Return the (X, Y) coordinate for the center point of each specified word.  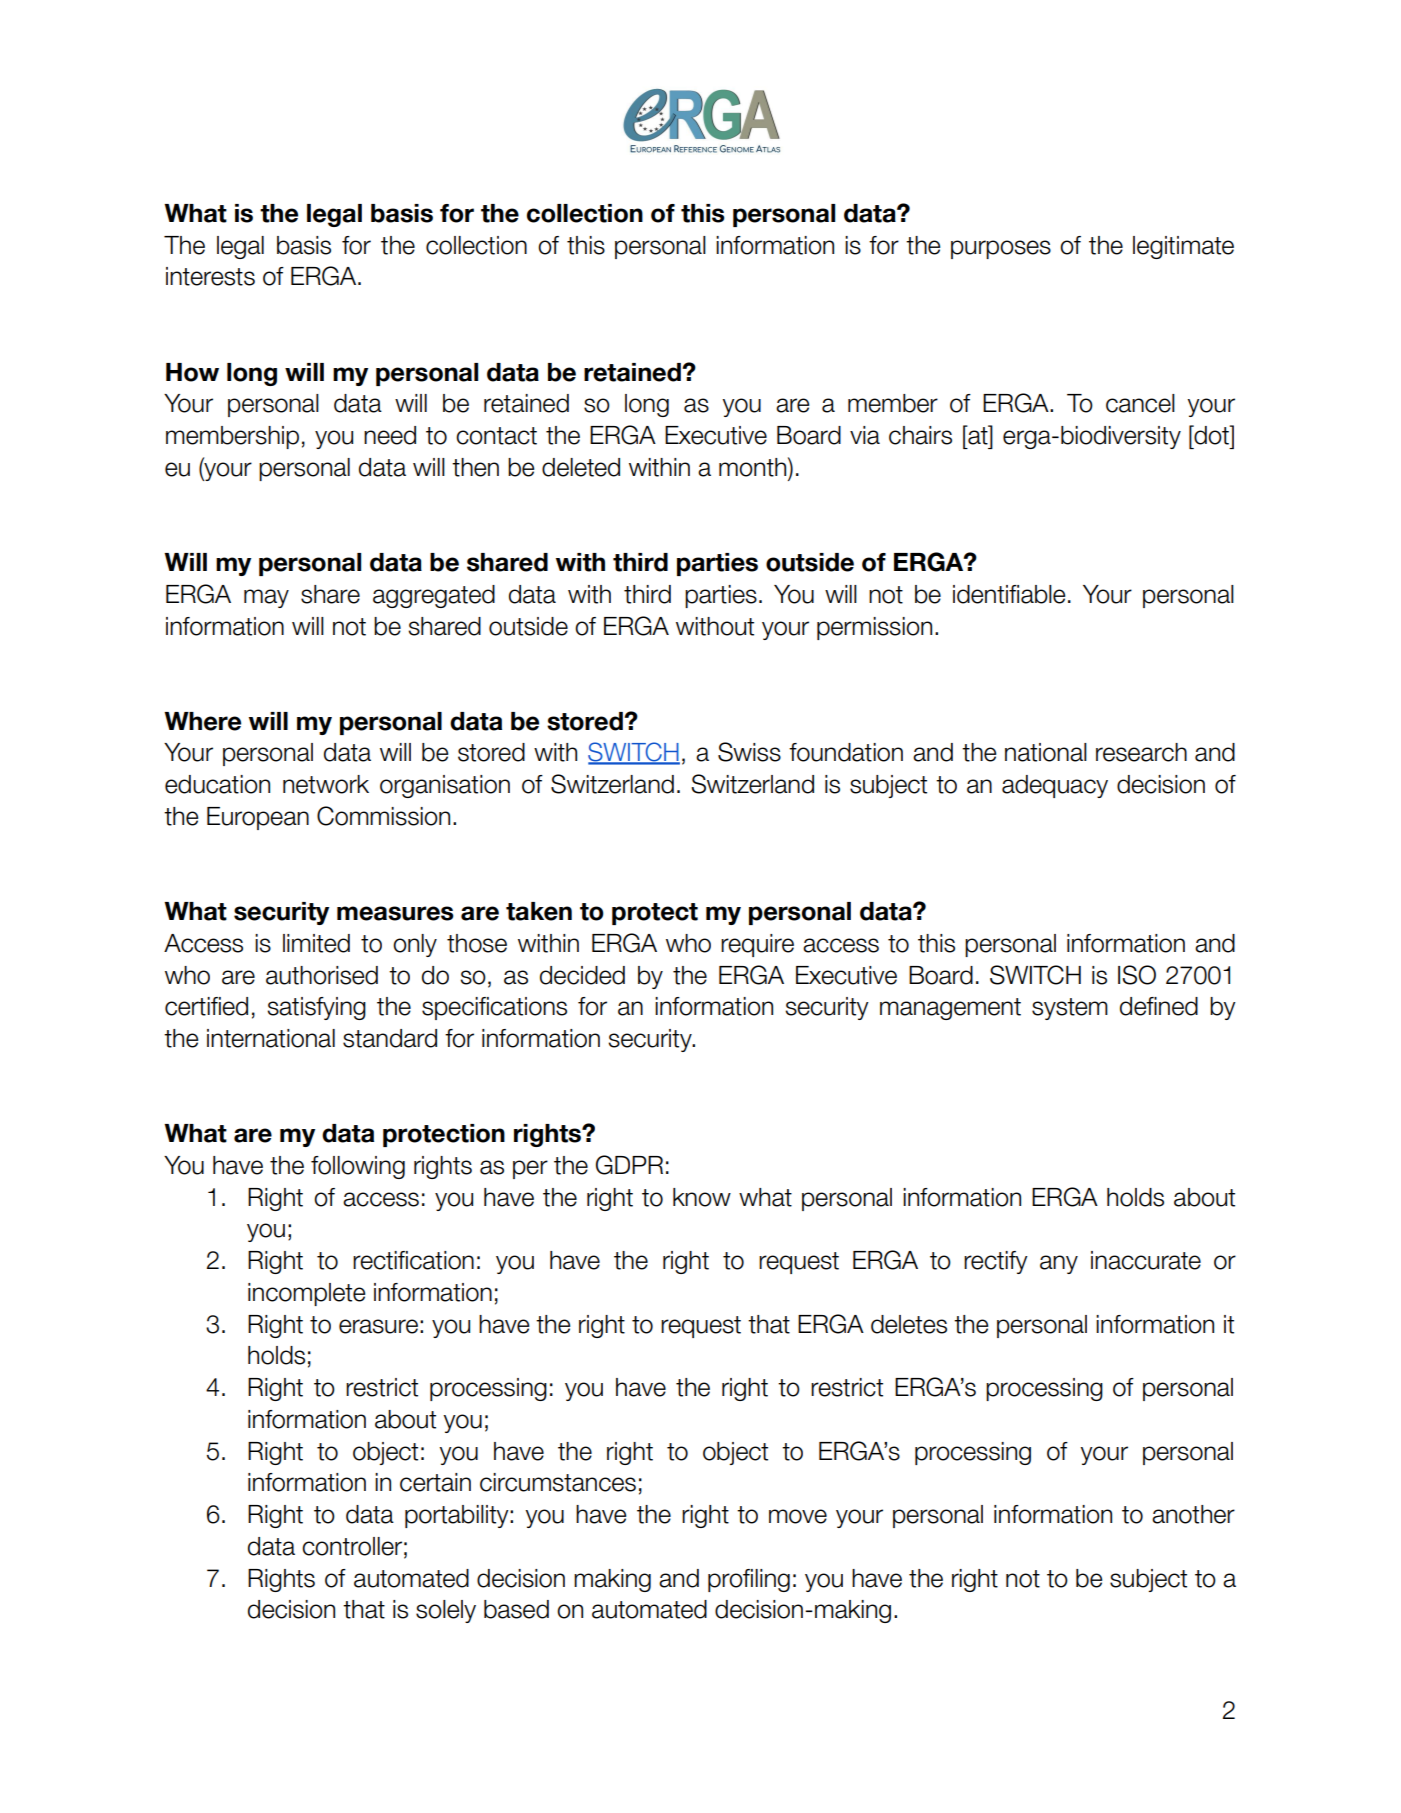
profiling (749, 1580)
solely (446, 1611)
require (757, 945)
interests (210, 276)
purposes (1001, 249)
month (754, 467)
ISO (1137, 975)
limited (316, 943)
